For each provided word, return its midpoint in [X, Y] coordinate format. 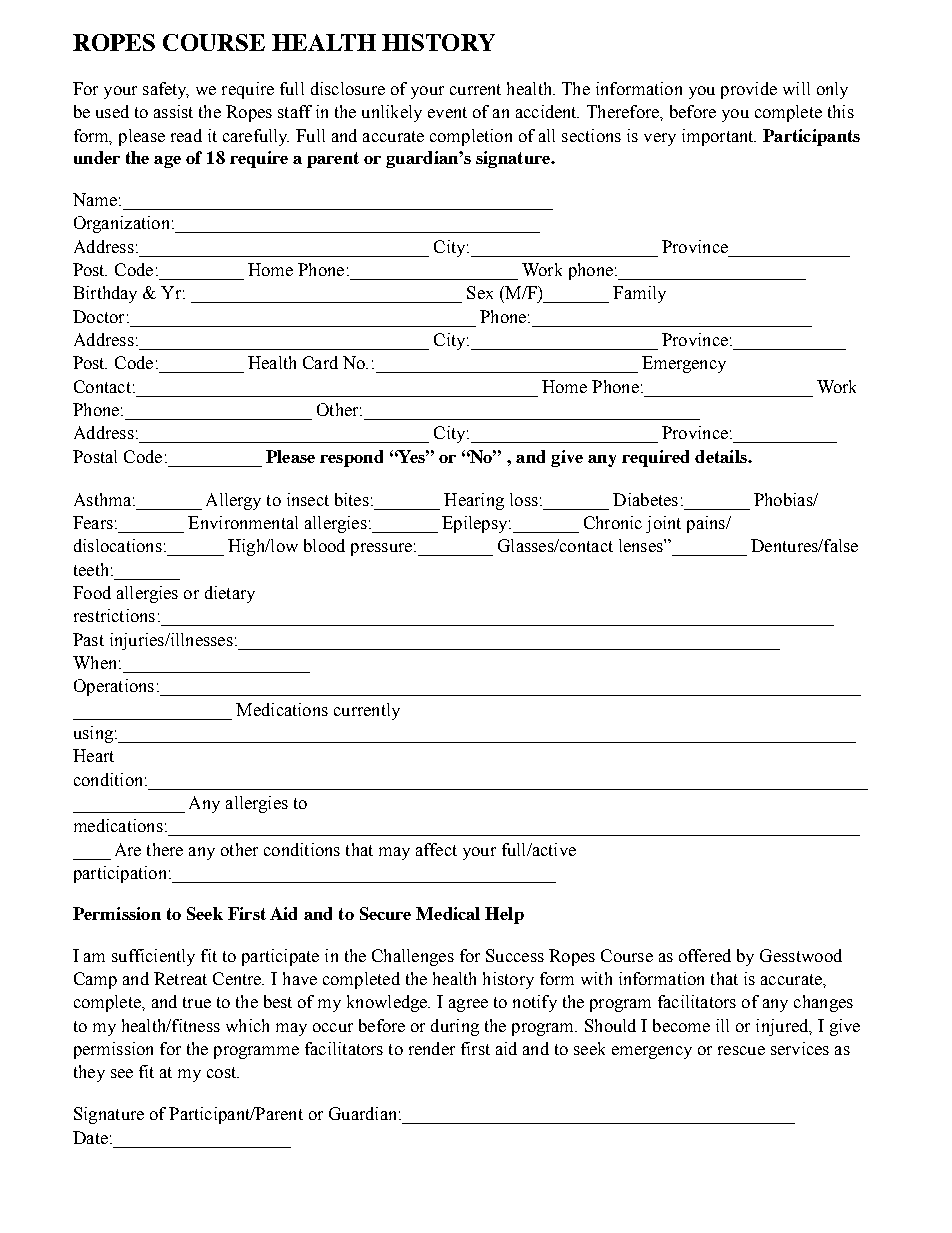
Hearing [474, 501]
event [447, 112]
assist [173, 111]
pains [707, 524]
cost [223, 1072]
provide [749, 90]
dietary [230, 594]
